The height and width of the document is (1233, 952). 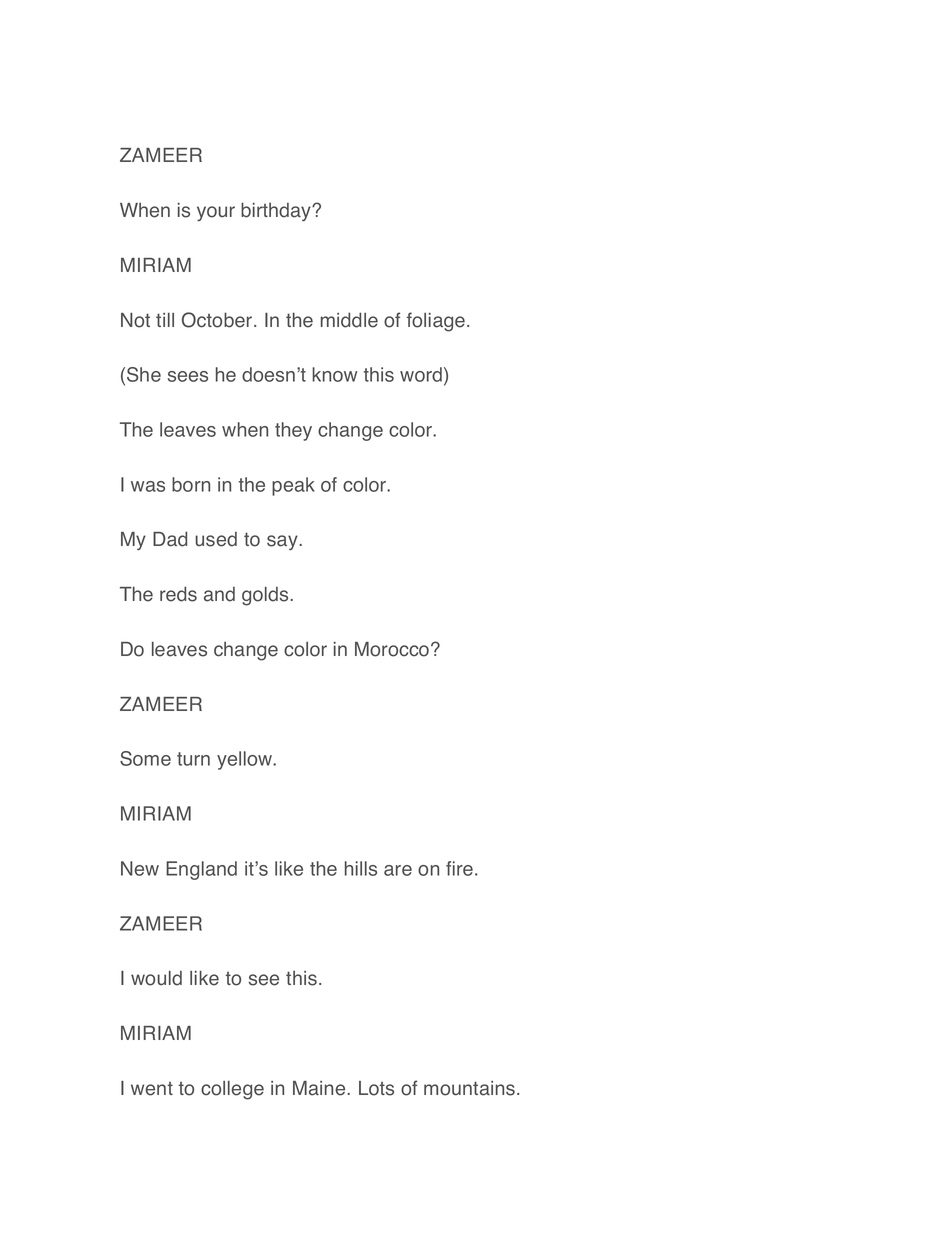 I want to click on your, so click(x=216, y=213).
